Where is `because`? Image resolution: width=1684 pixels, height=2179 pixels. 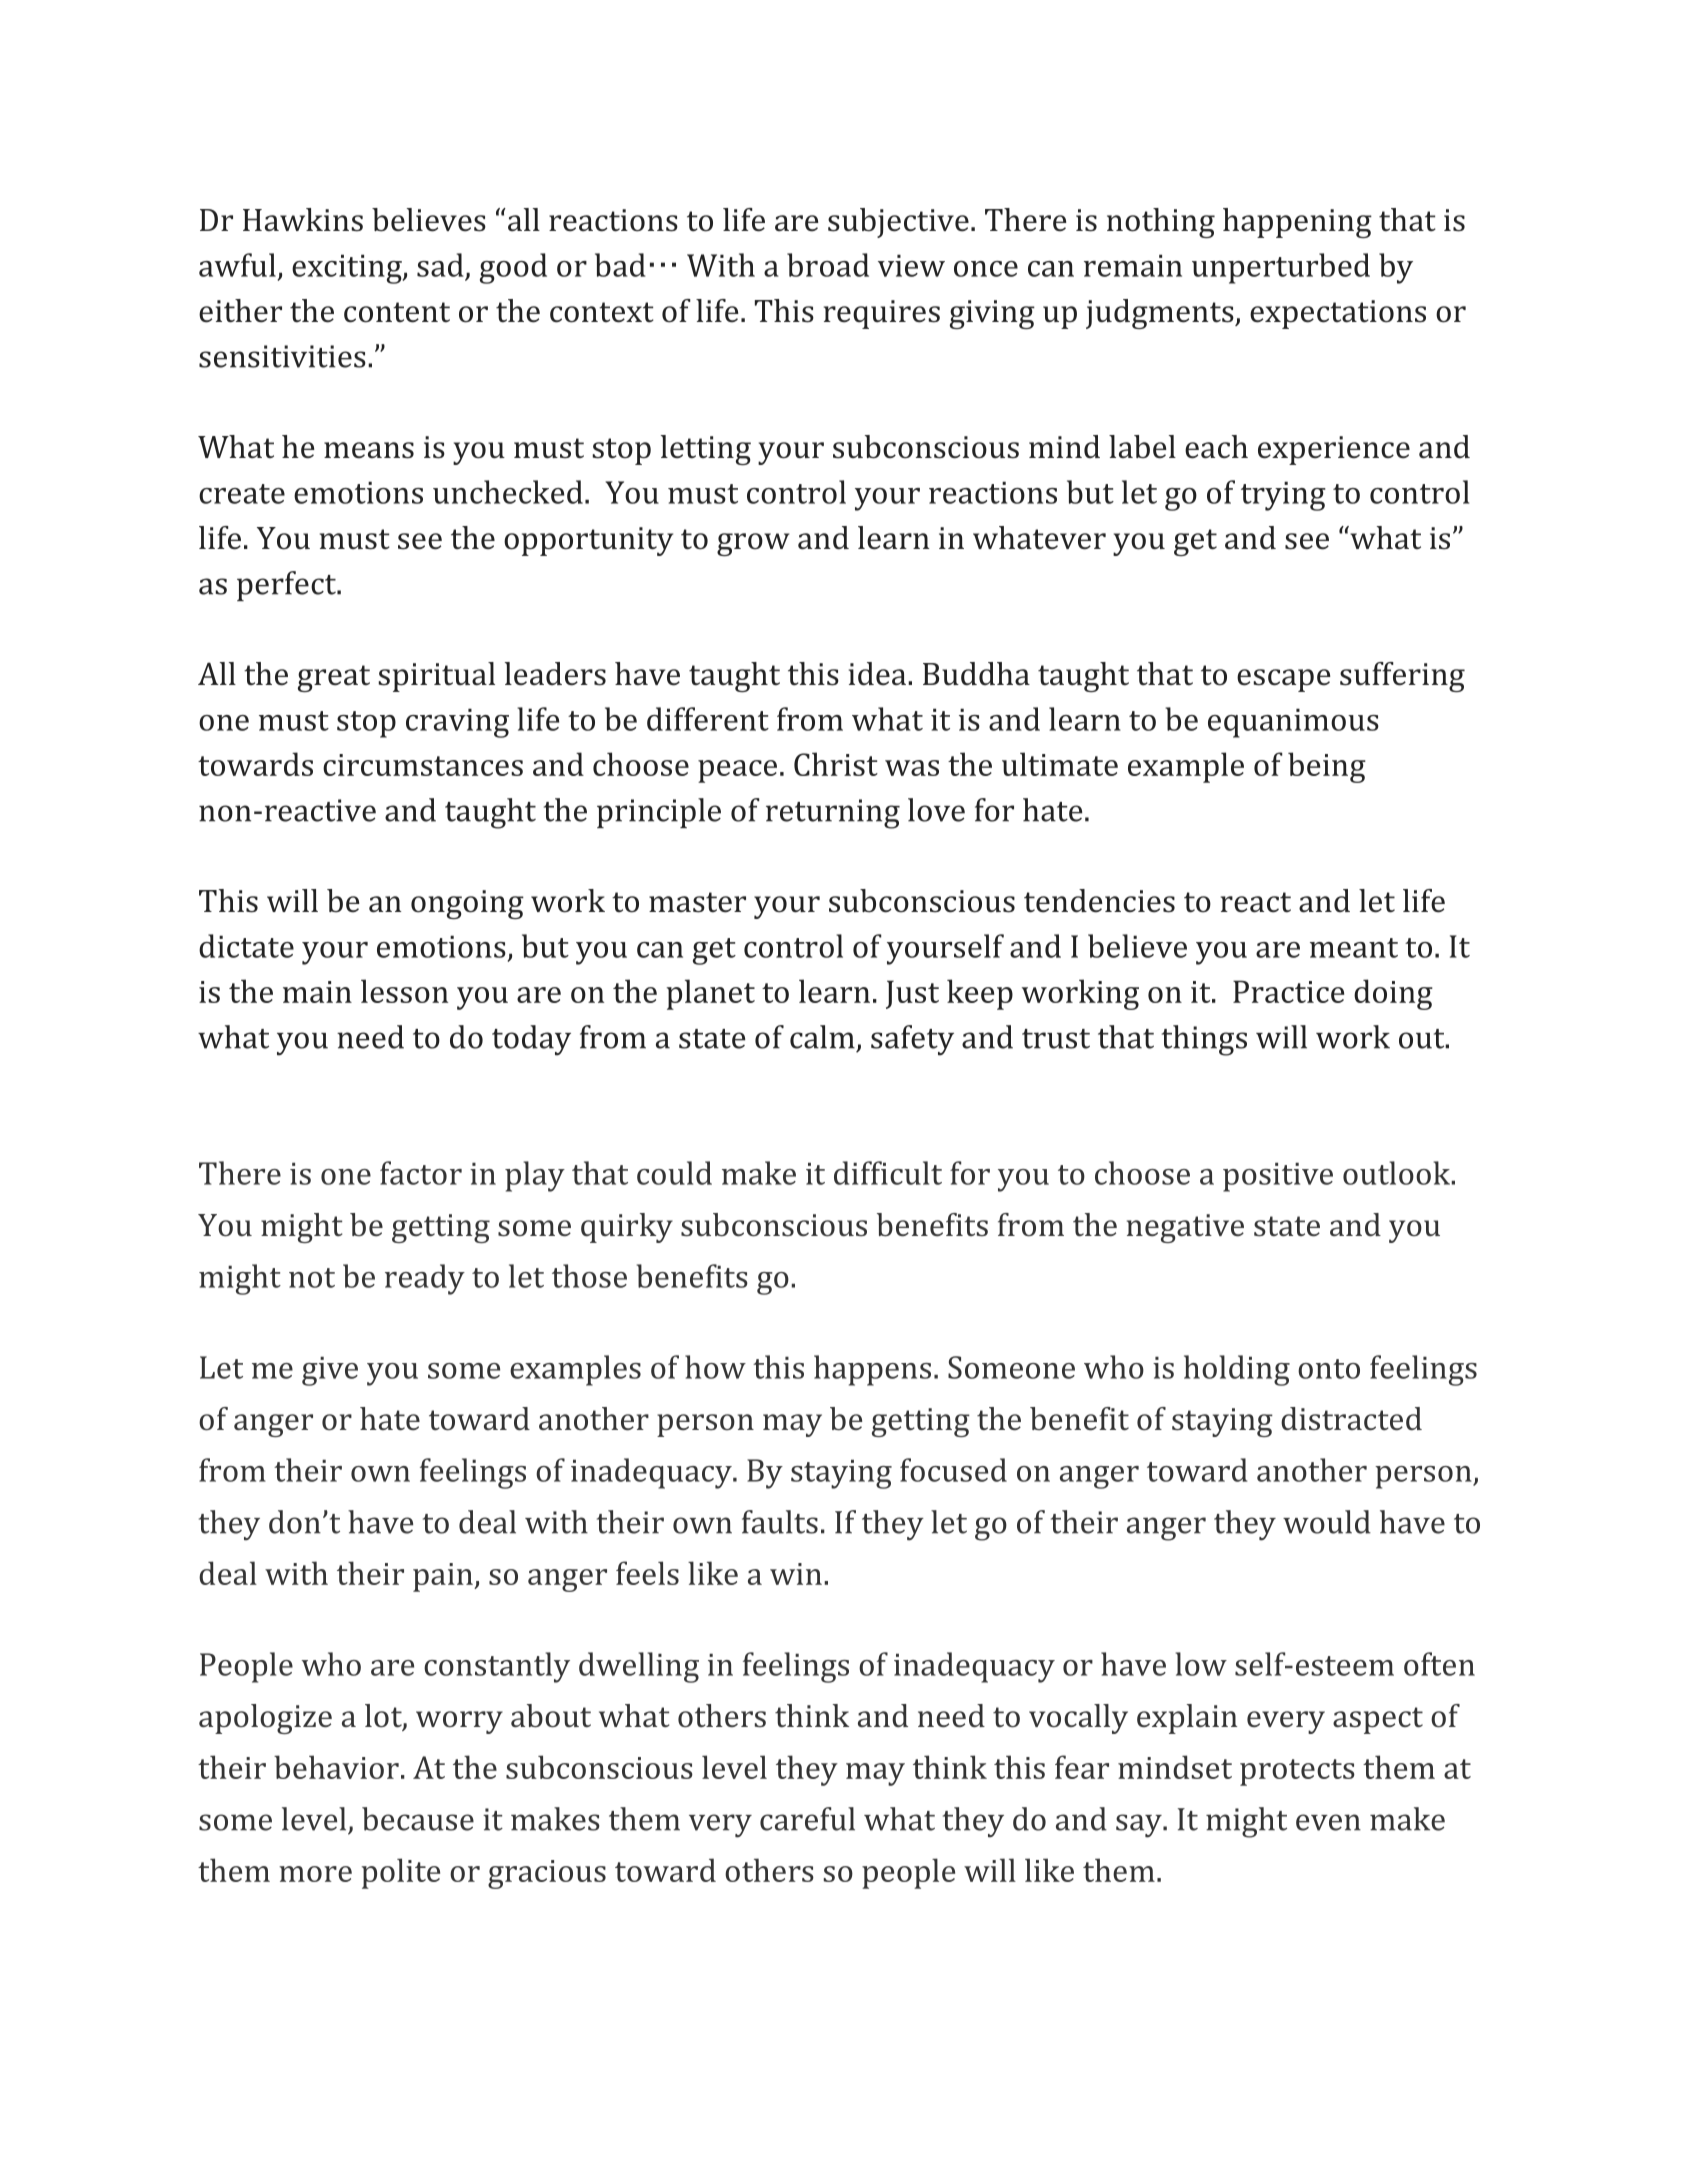 because is located at coordinates (418, 1819).
